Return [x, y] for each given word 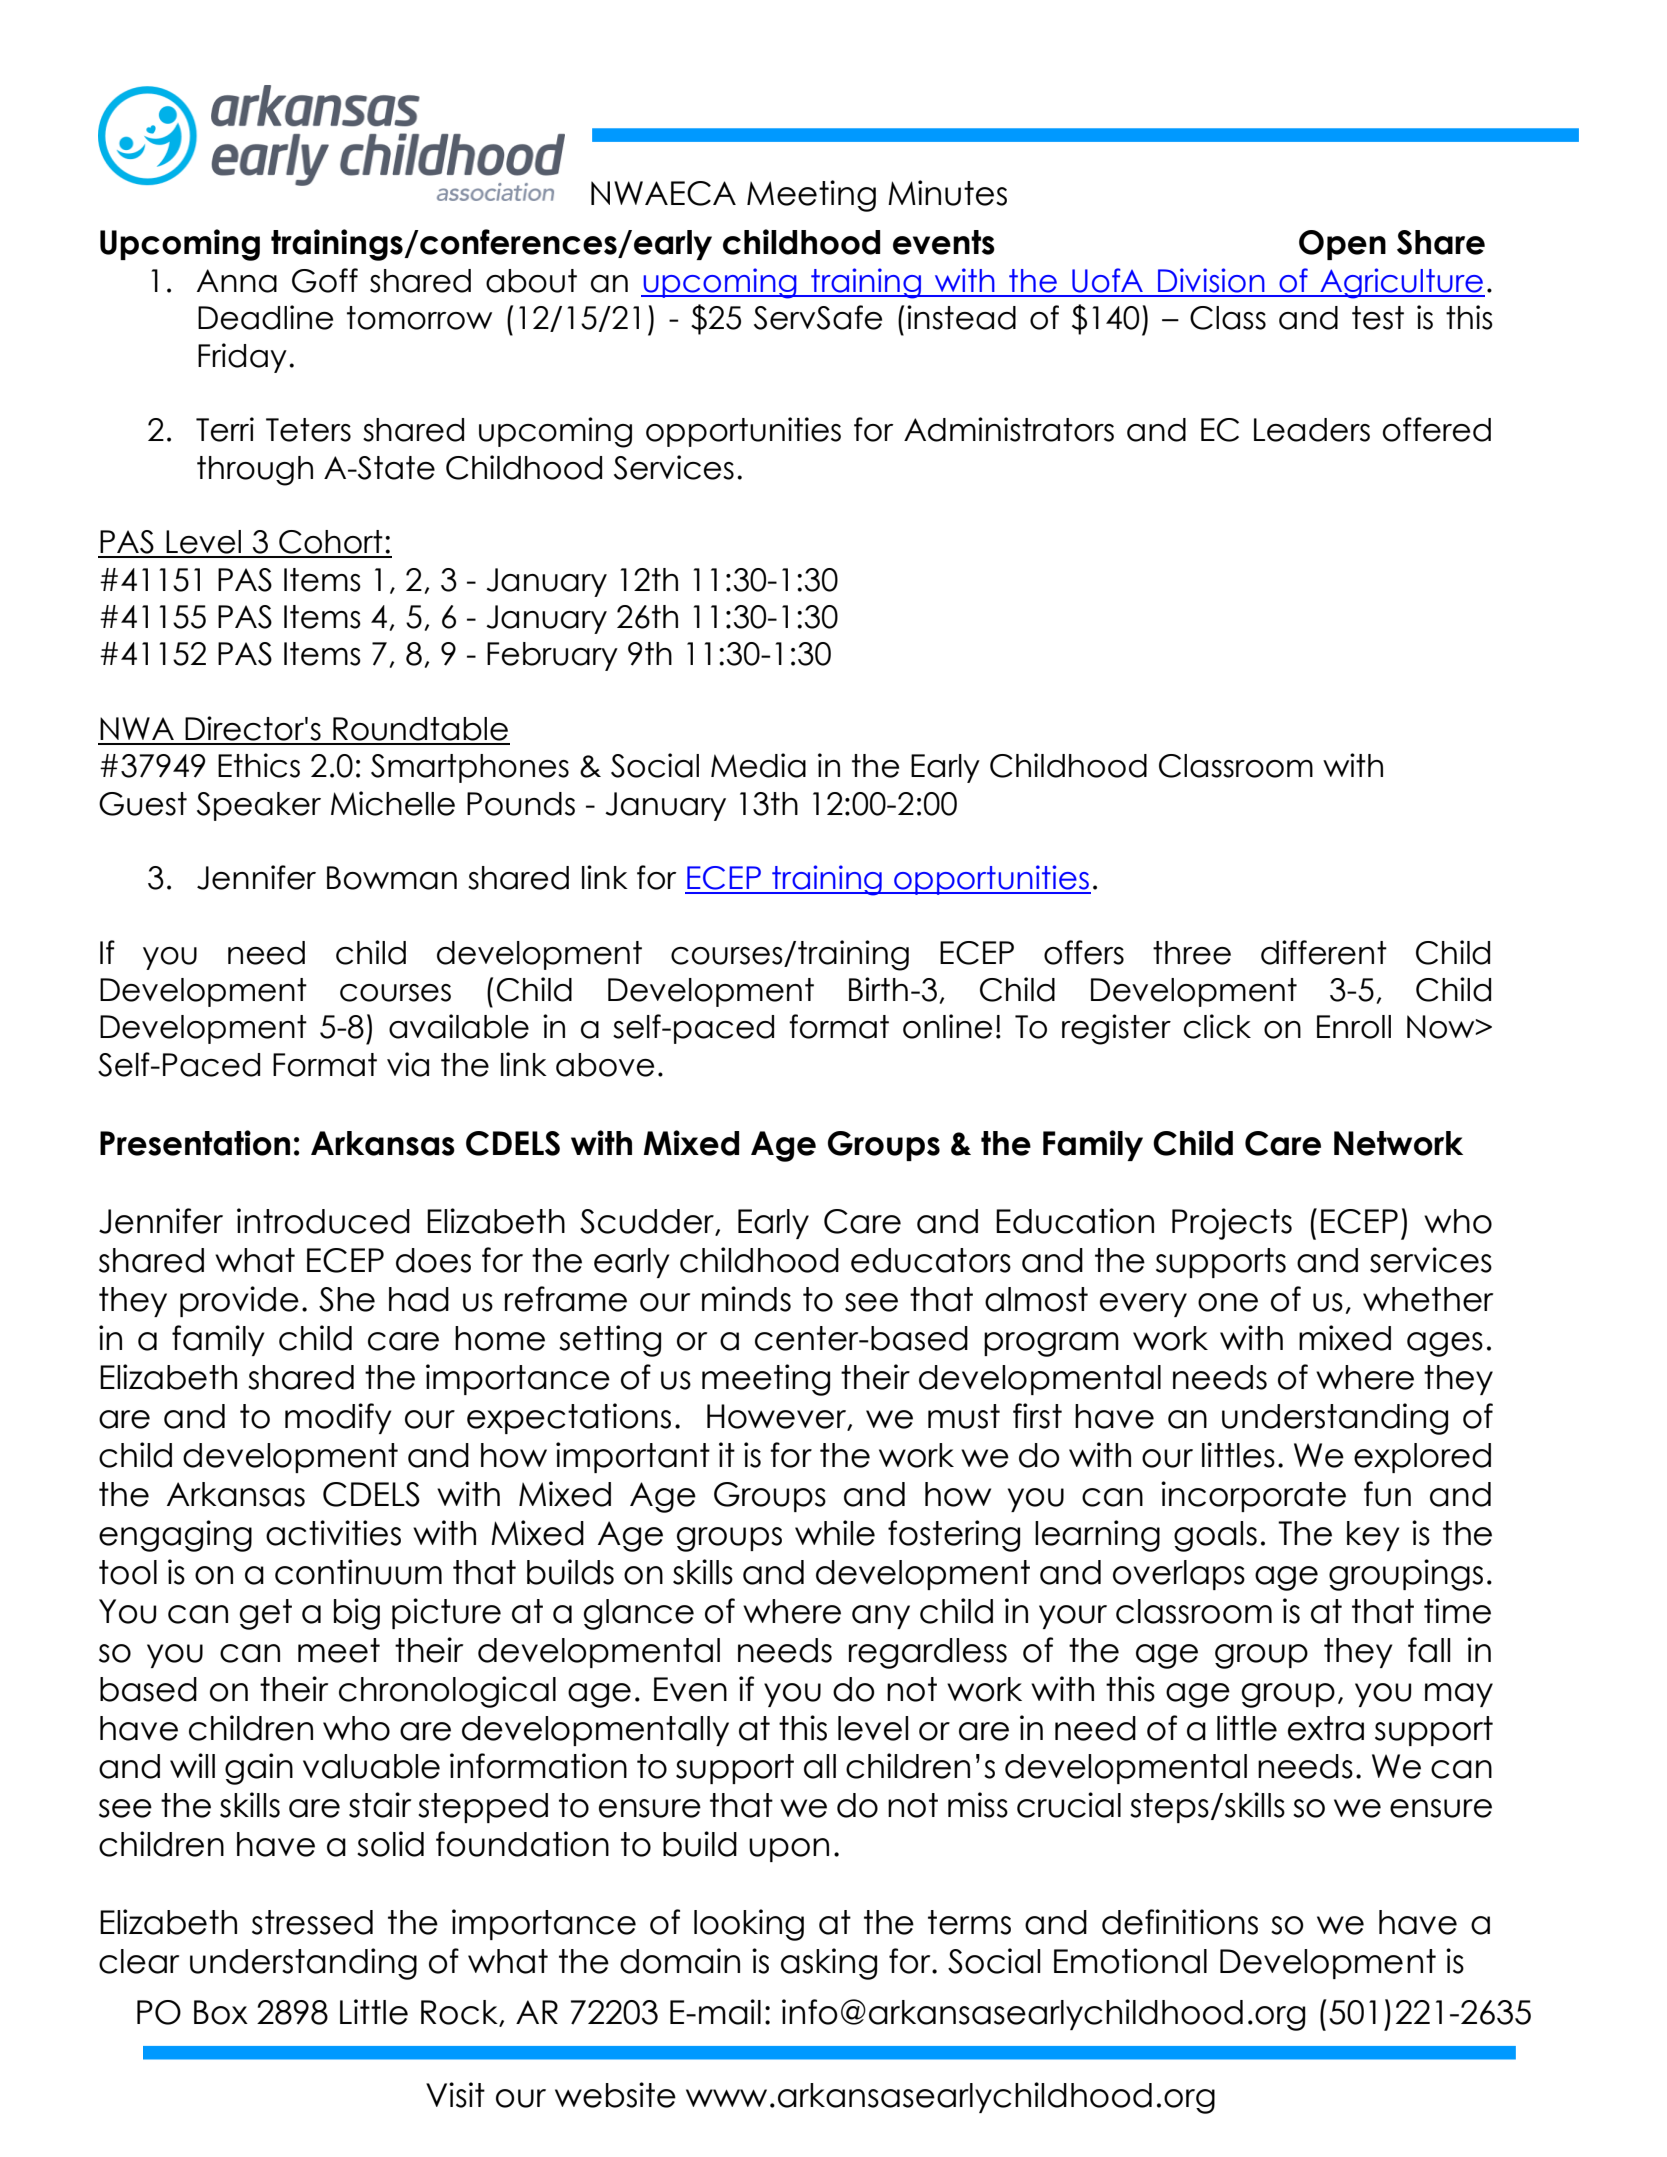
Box [221, 2012]
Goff [325, 280]
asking [829, 1964]
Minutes [947, 193]
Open [1342, 245]
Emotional [1130, 1961]
